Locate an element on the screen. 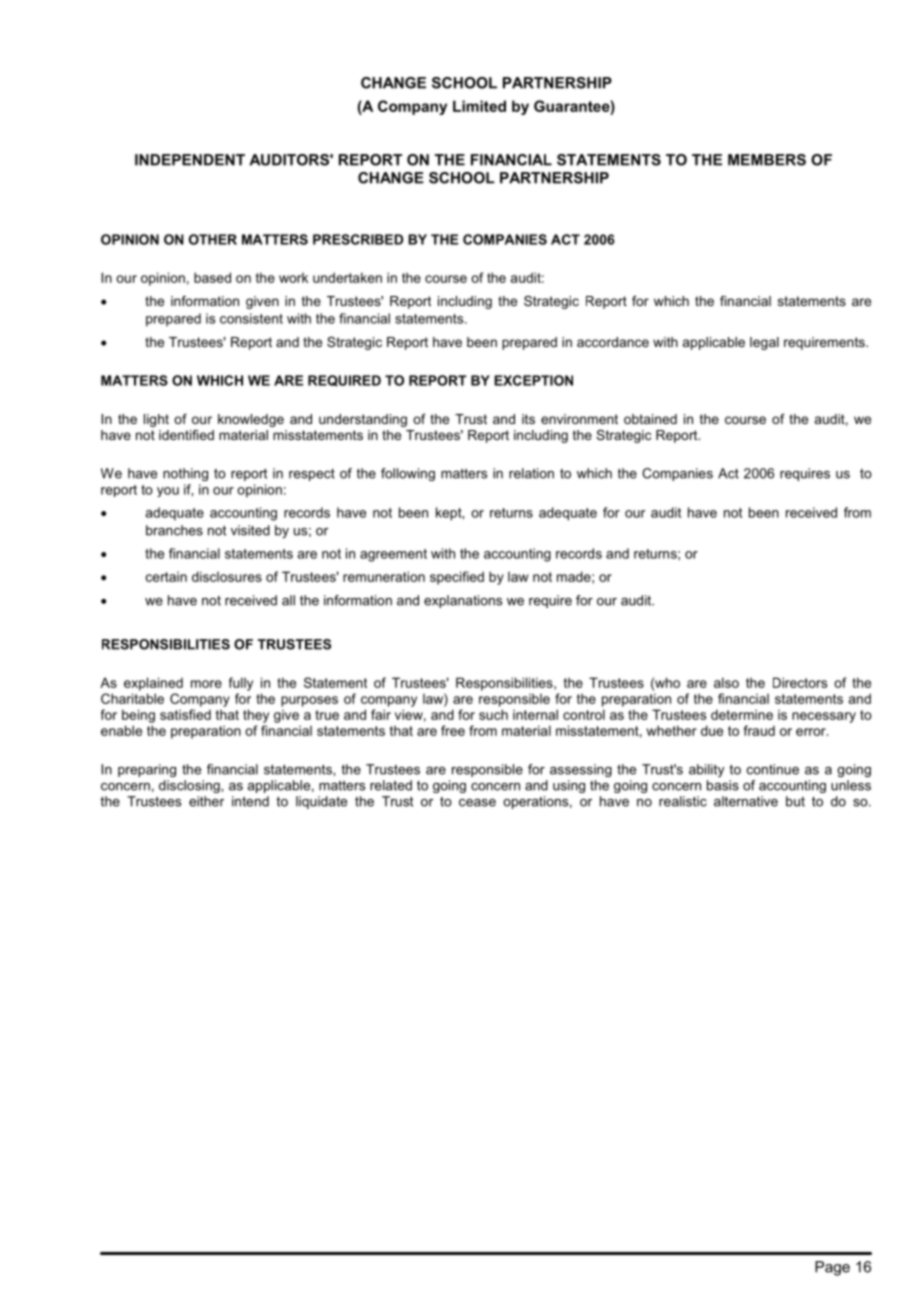 The image size is (924, 1308). either is located at coordinates (206, 801).
